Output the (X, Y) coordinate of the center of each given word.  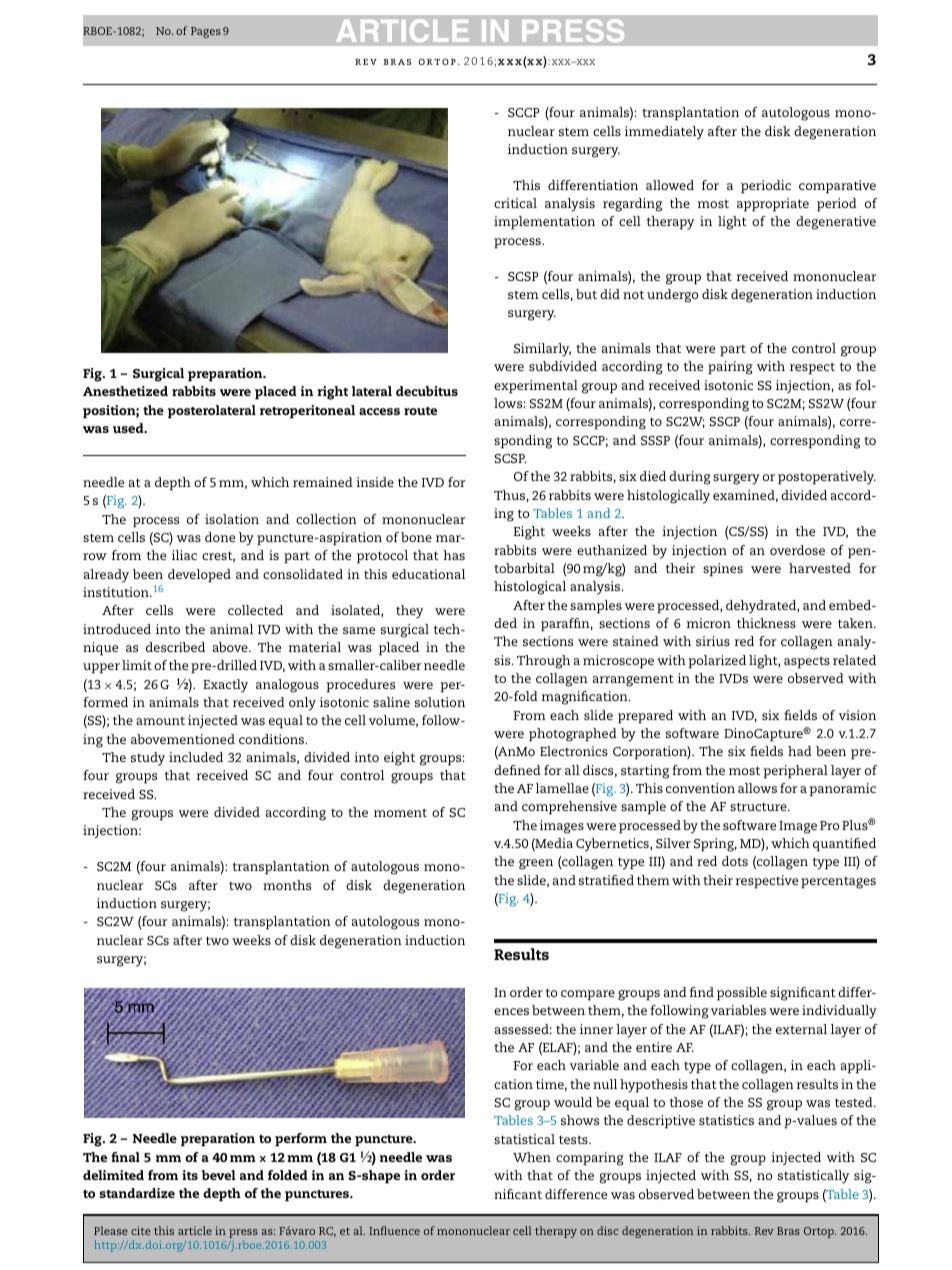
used (129, 428)
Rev (764, 1231)
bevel (218, 1175)
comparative (837, 187)
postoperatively (827, 478)
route (420, 411)
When (532, 1157)
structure (759, 806)
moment (400, 813)
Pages (206, 32)
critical (515, 203)
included (196, 757)
